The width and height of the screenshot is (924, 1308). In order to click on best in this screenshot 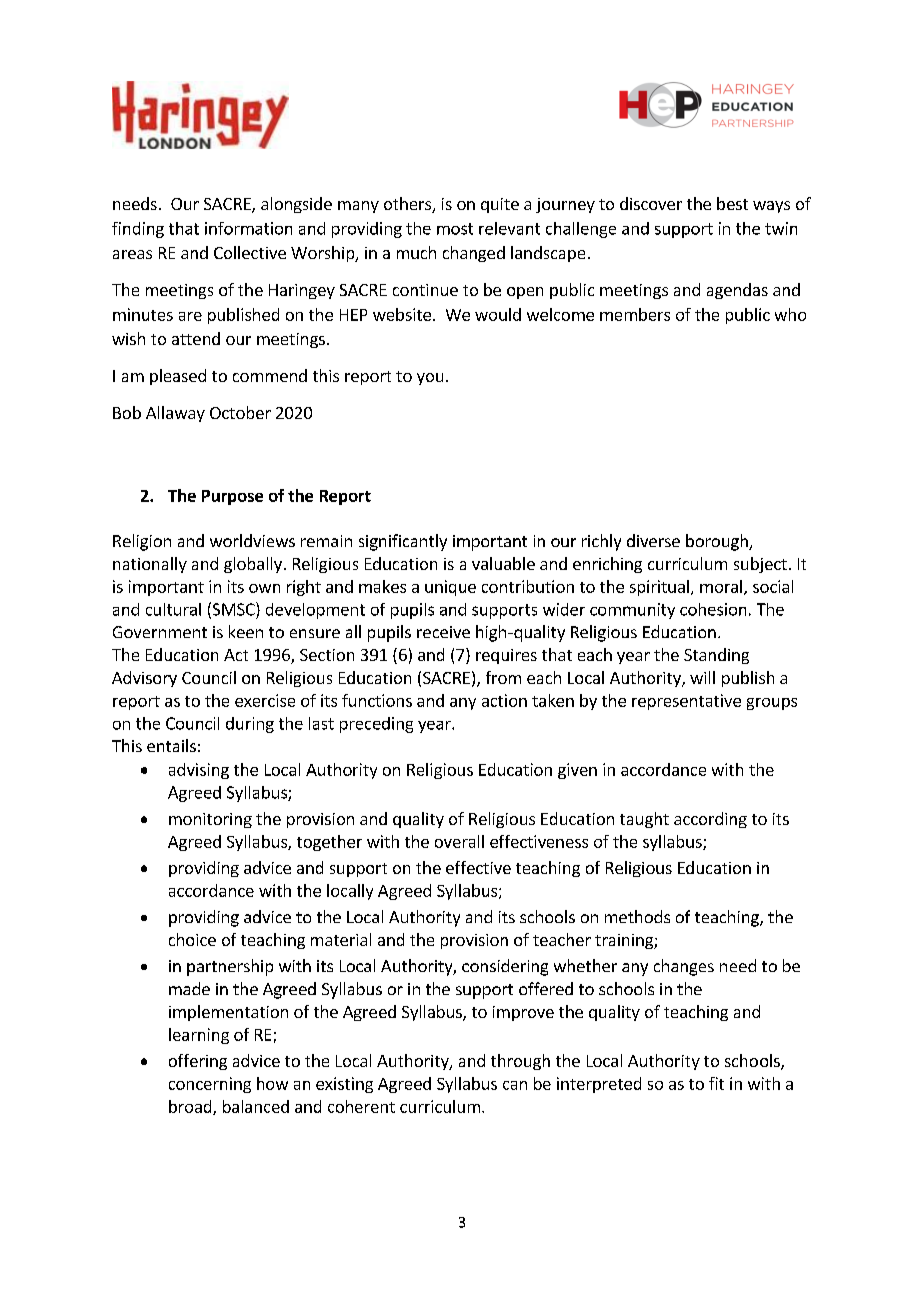, I will do `click(732, 203)`.
